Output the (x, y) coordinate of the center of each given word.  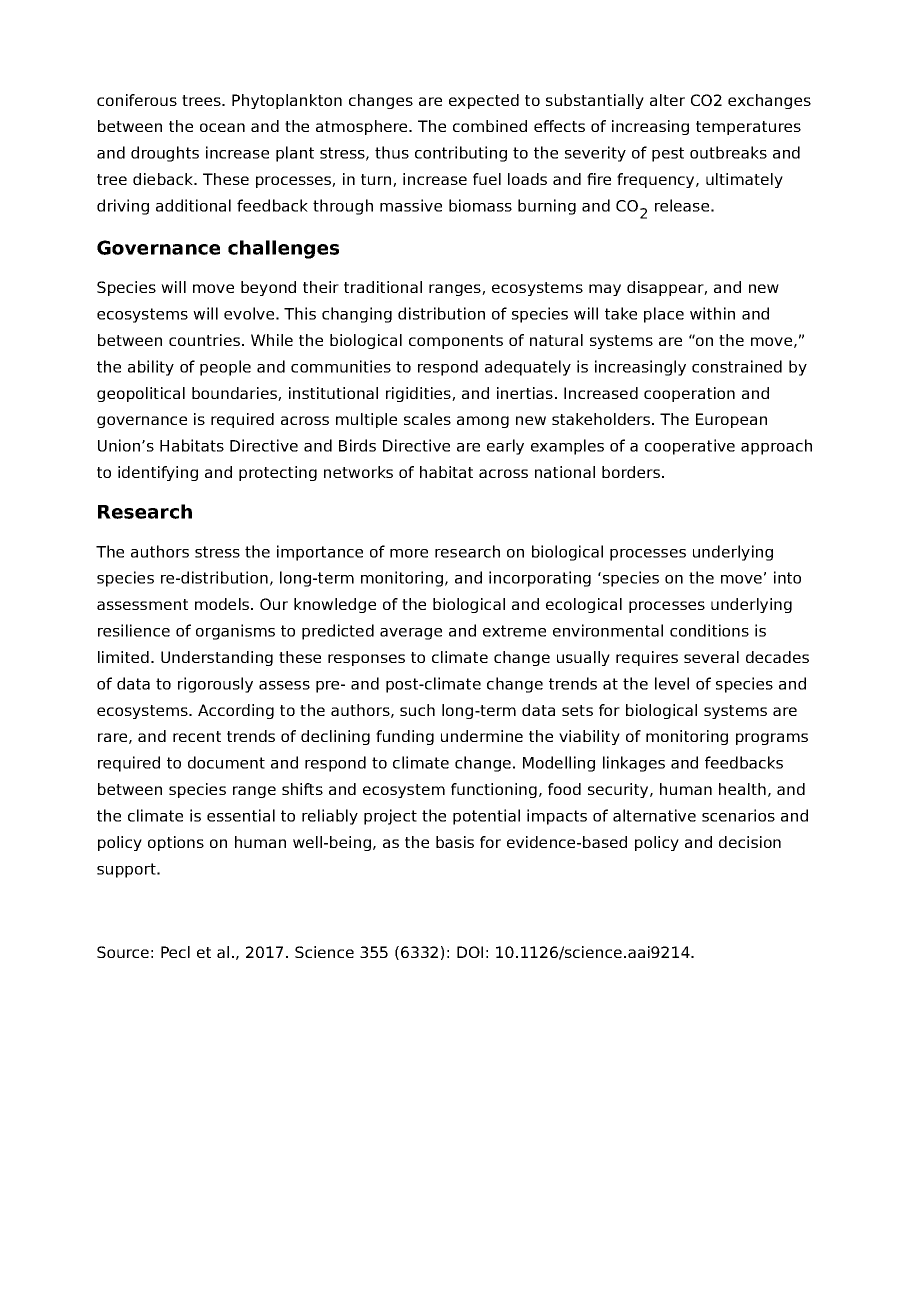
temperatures (748, 128)
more (409, 553)
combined (490, 126)
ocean (222, 127)
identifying (158, 473)
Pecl (175, 952)
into (787, 577)
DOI (470, 952)
